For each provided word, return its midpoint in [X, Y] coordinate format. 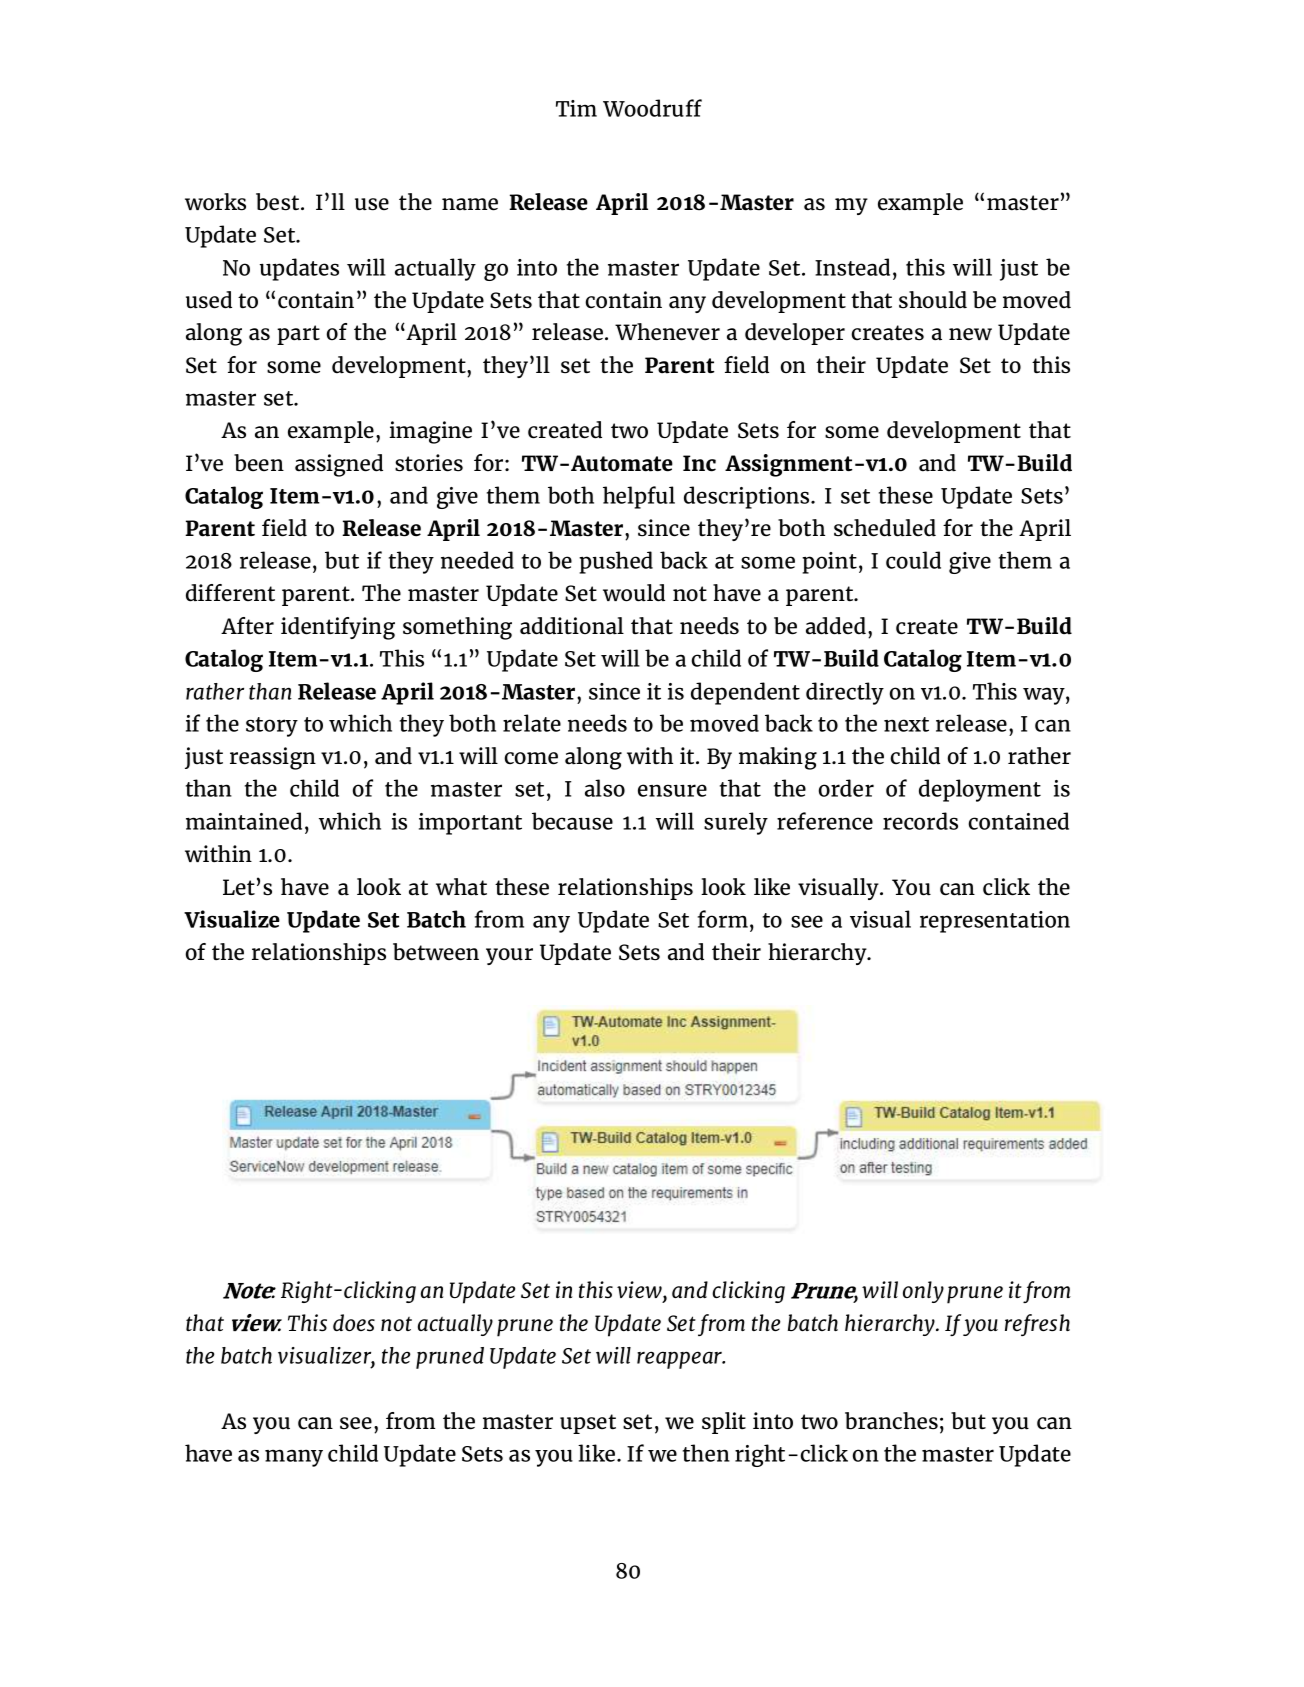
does [354, 1322]
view [640, 1289]
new [970, 334]
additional [572, 626]
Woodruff [652, 108]
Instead [852, 267]
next [906, 724]
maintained [244, 821]
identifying [338, 628]
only [923, 1292]
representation [995, 922]
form [723, 919]
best [279, 202]
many [294, 1458]
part [298, 335]
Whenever [667, 332]
